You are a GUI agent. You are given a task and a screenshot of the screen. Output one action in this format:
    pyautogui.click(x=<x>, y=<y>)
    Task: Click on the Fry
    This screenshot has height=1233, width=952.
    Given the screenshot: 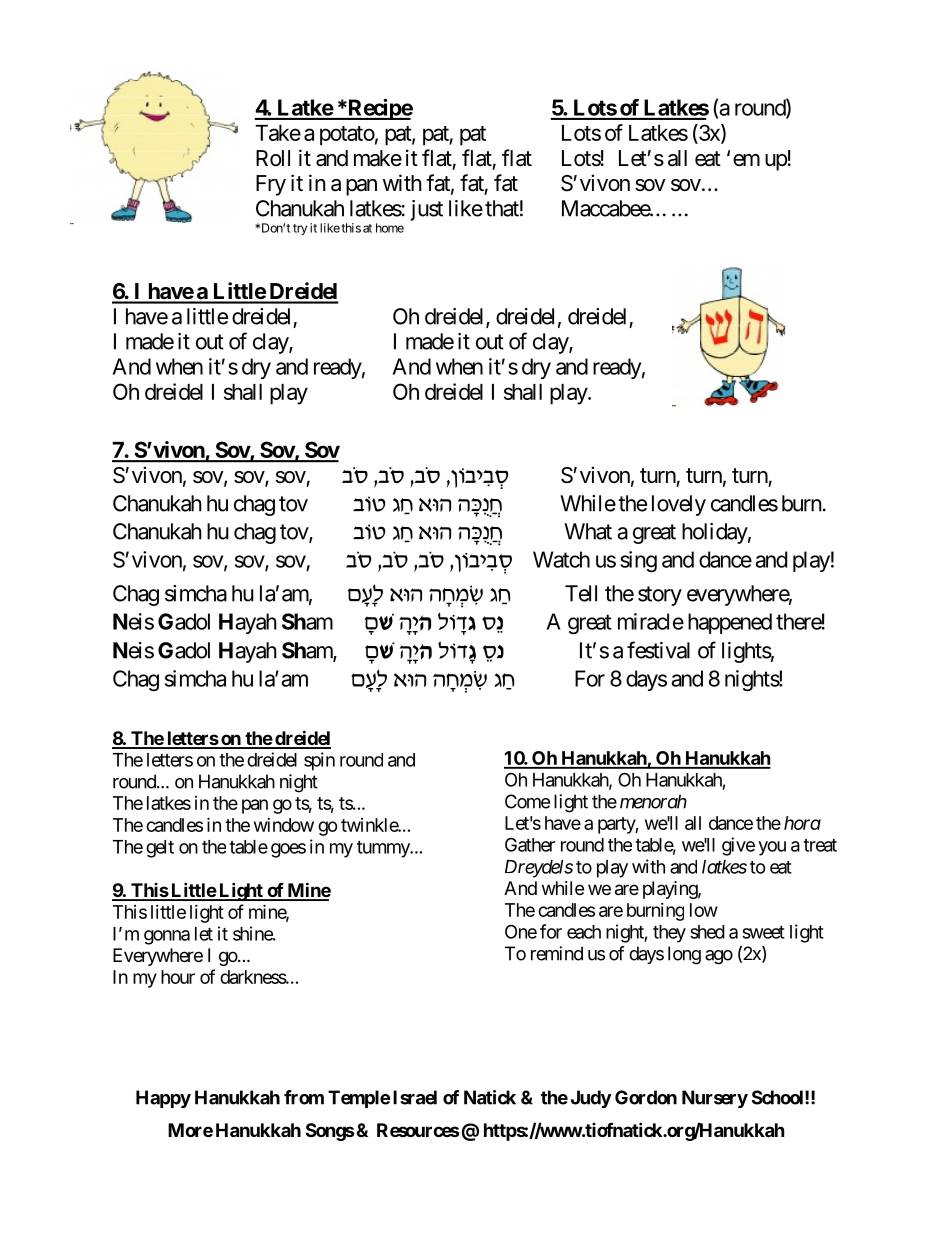 What is the action you would take?
    pyautogui.click(x=271, y=185)
